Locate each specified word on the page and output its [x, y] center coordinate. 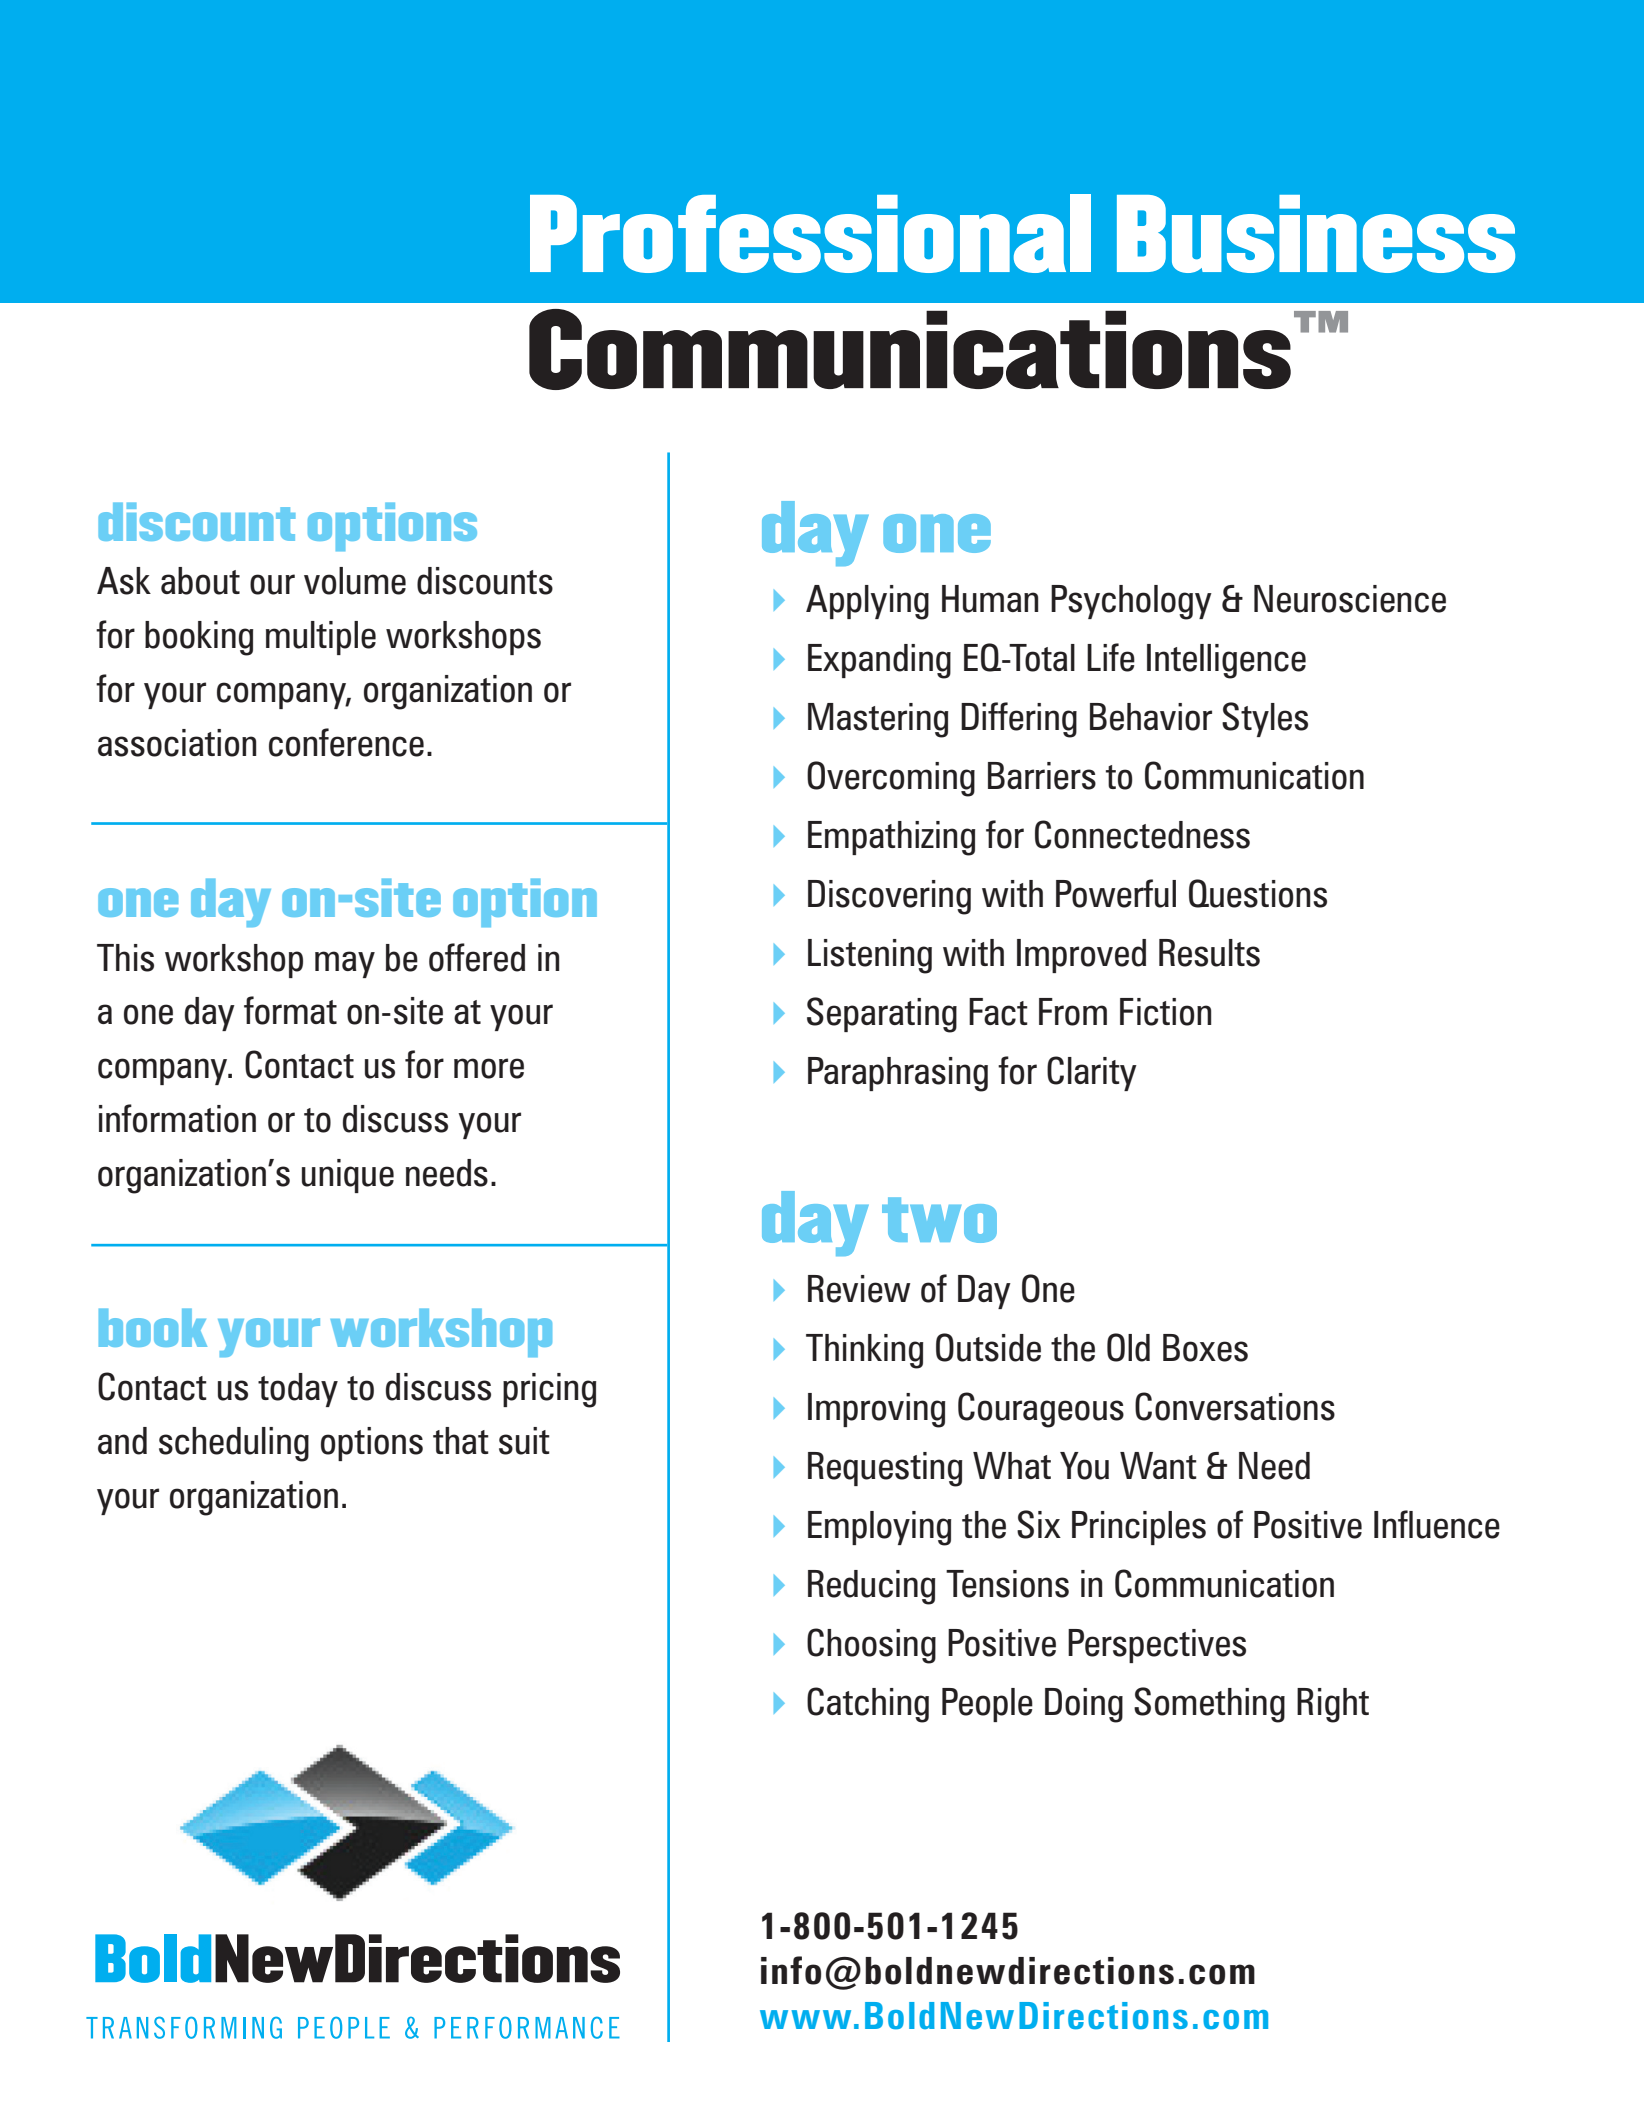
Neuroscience [1350, 599]
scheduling [234, 1444]
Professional [810, 233]
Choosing [871, 1646]
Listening [870, 956]
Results [1209, 953]
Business [1316, 234]
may [345, 964]
